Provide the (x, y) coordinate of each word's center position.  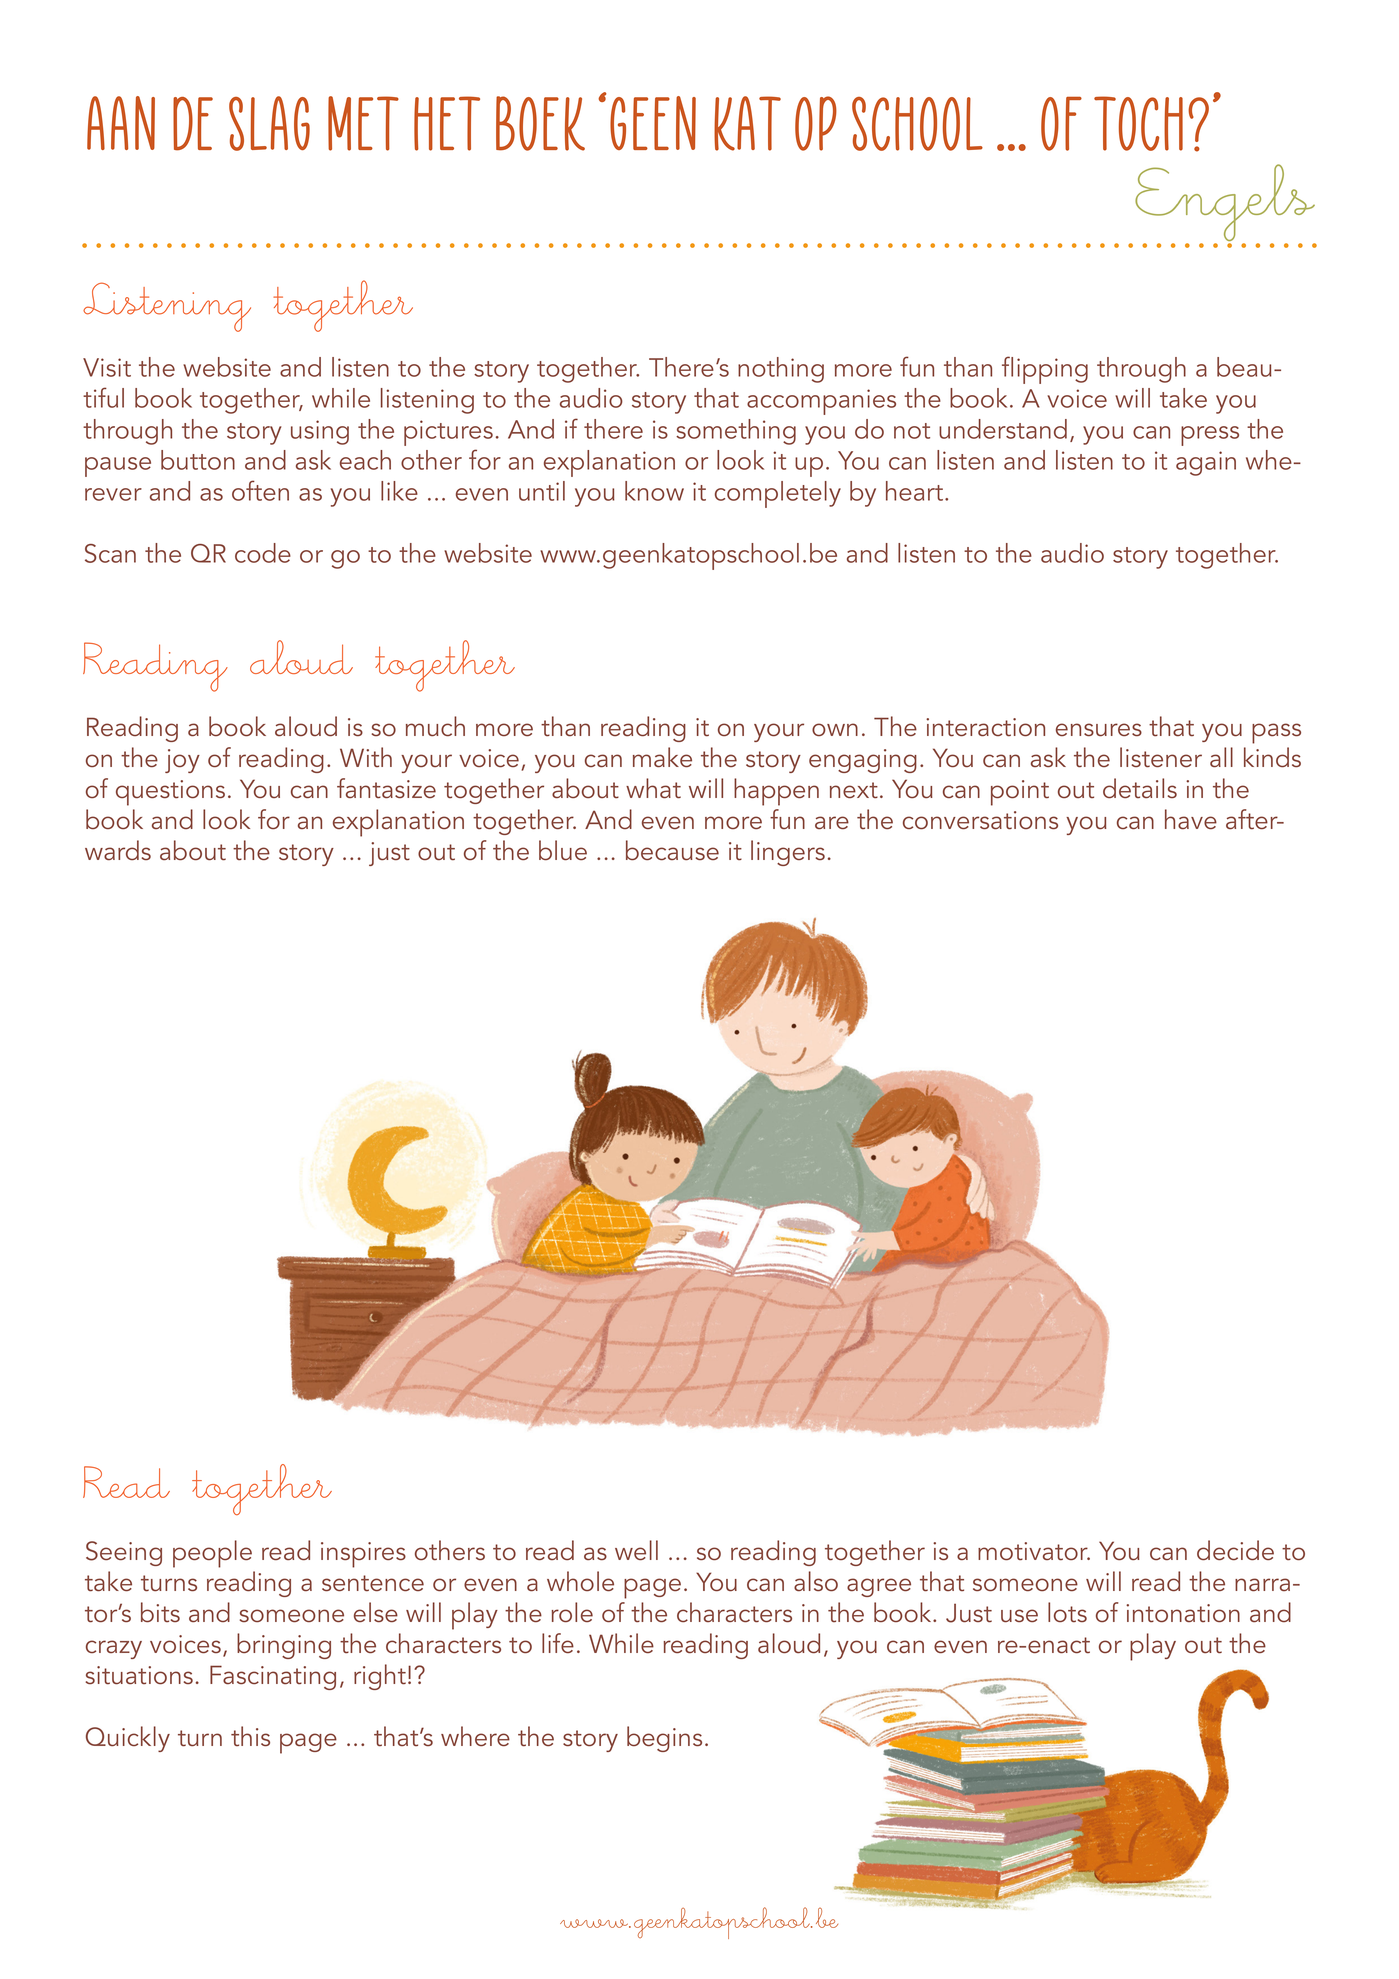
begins (664, 1739)
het (447, 123)
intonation (1183, 1613)
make (662, 757)
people (212, 1554)
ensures (1099, 730)
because (672, 850)
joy (182, 761)
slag (269, 123)
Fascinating (273, 1677)
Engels (1225, 204)
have (1191, 819)
